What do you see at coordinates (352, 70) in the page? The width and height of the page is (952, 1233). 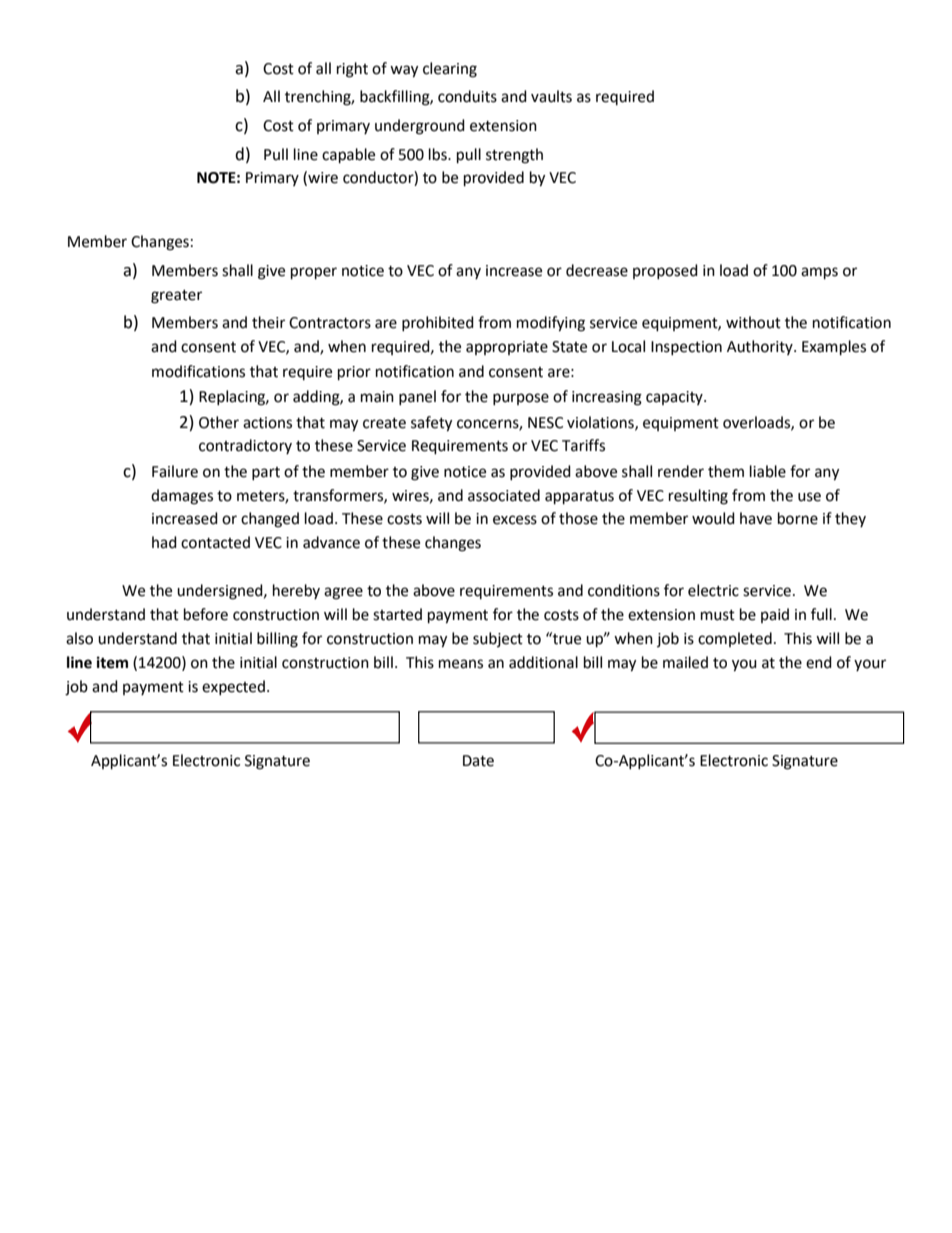 I see `right` at bounding box center [352, 70].
